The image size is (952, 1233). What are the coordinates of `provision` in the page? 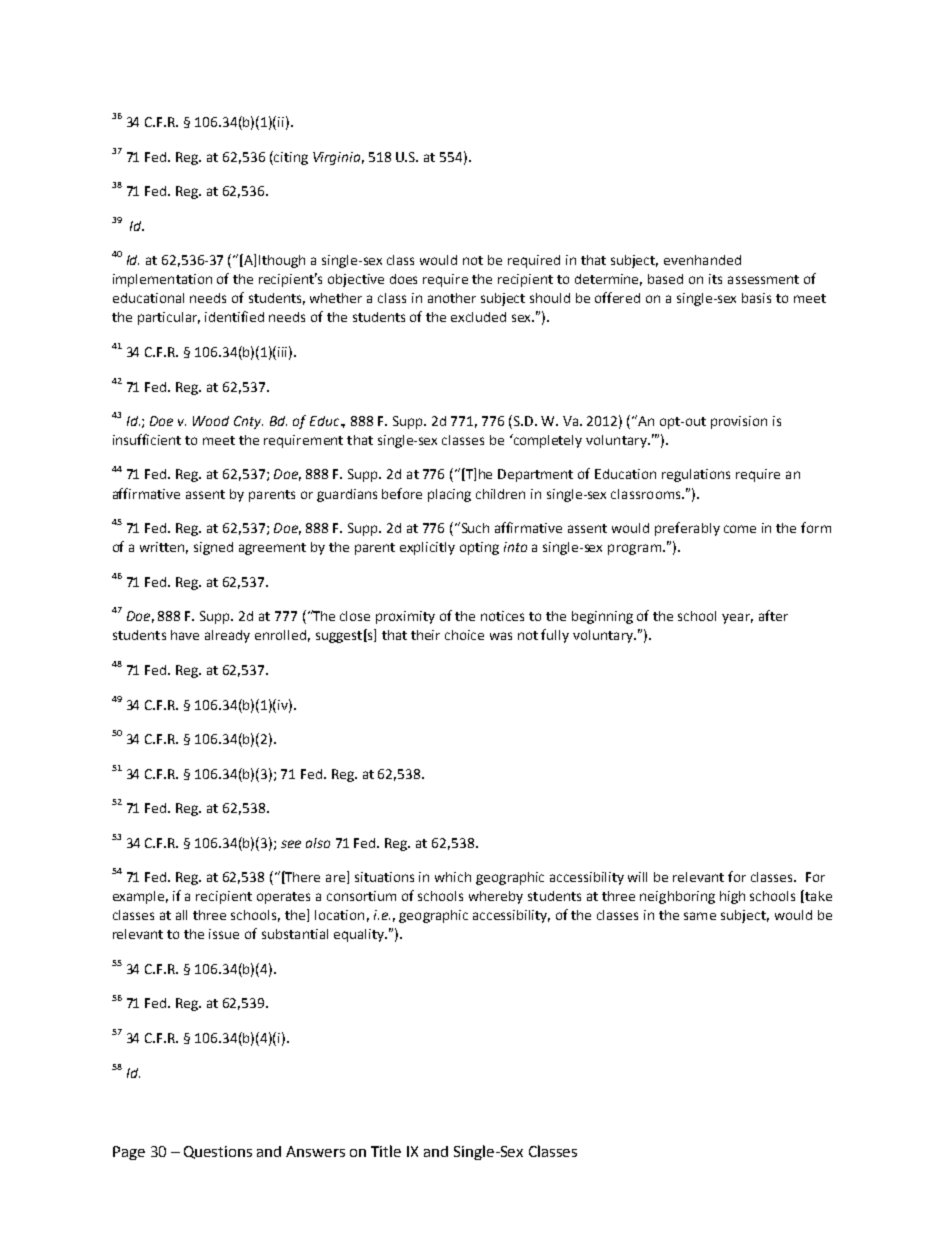 It's located at (739, 422).
